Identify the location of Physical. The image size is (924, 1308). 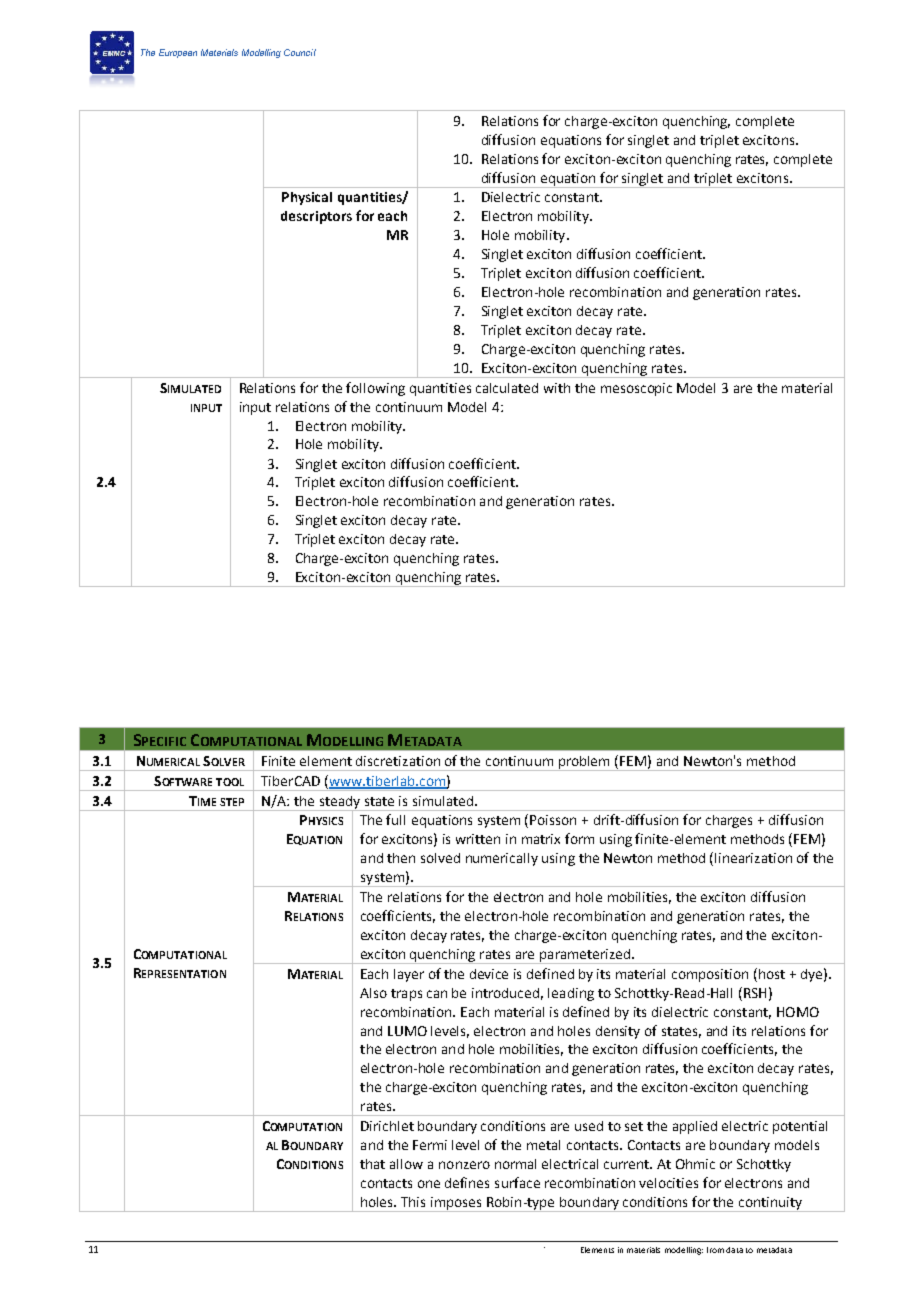
(307, 198).
